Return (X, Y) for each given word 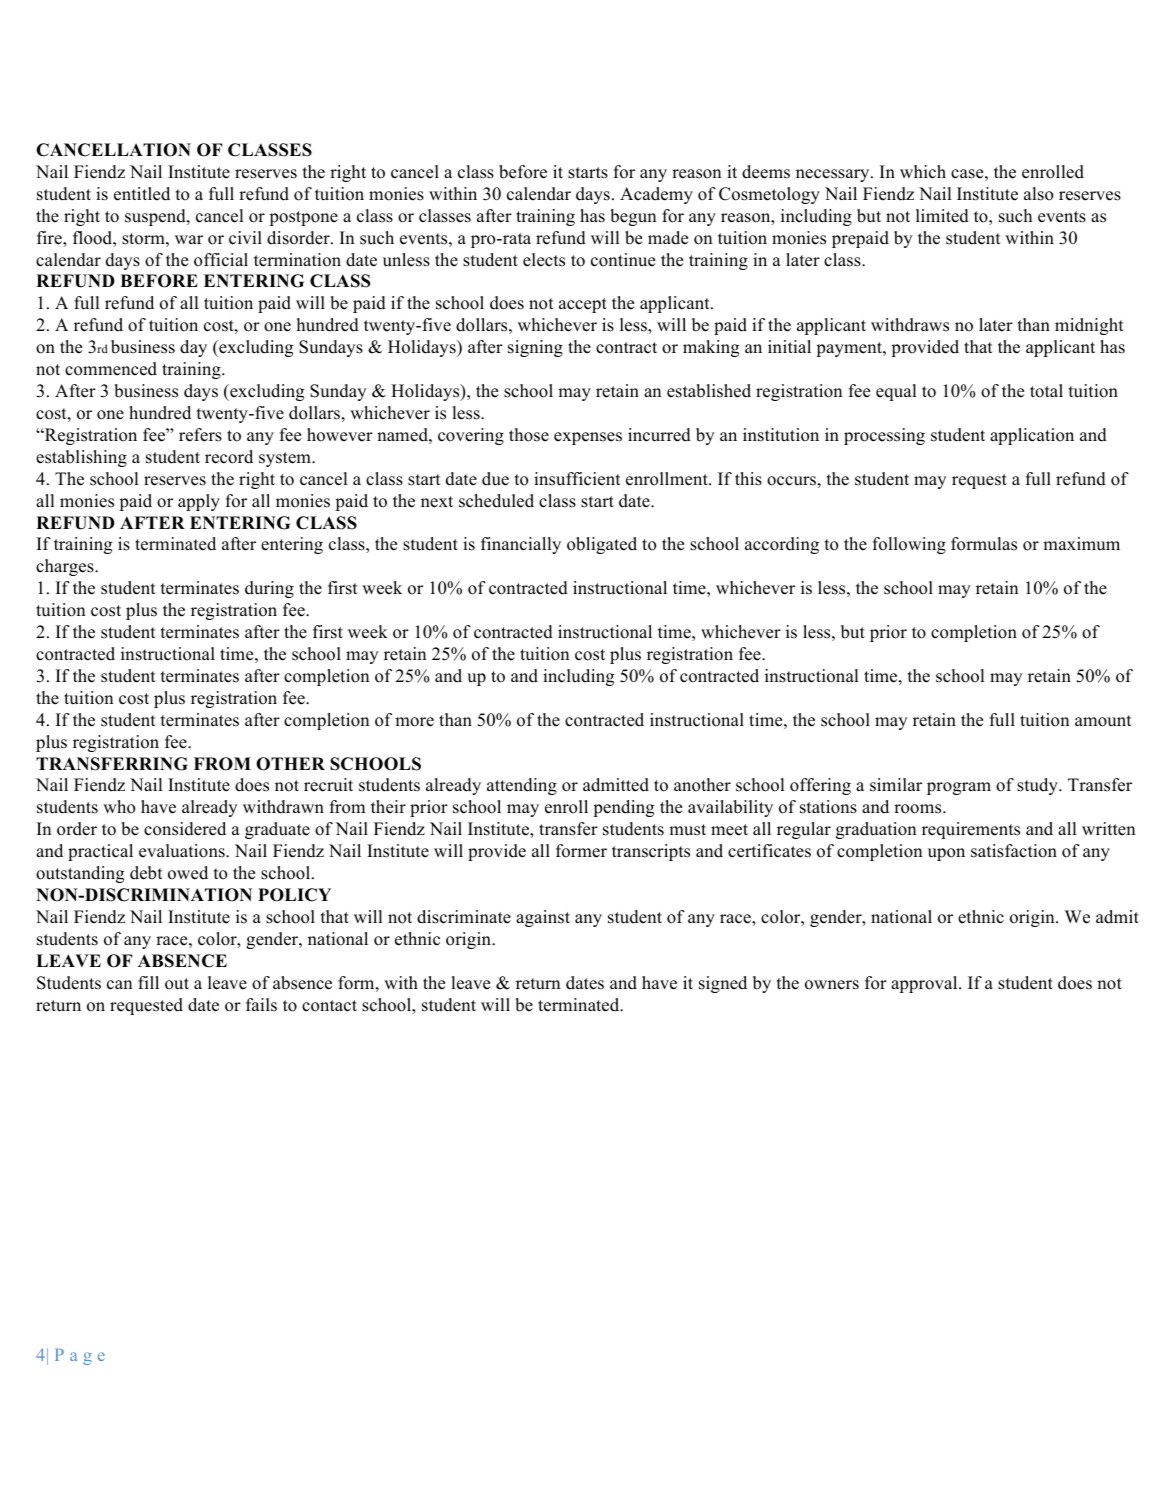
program (959, 788)
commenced (111, 369)
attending (522, 786)
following (909, 545)
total (1046, 391)
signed (723, 984)
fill (148, 982)
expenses (588, 438)
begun (633, 217)
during (269, 589)
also (1038, 194)
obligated (602, 545)
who (119, 807)
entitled (142, 194)
